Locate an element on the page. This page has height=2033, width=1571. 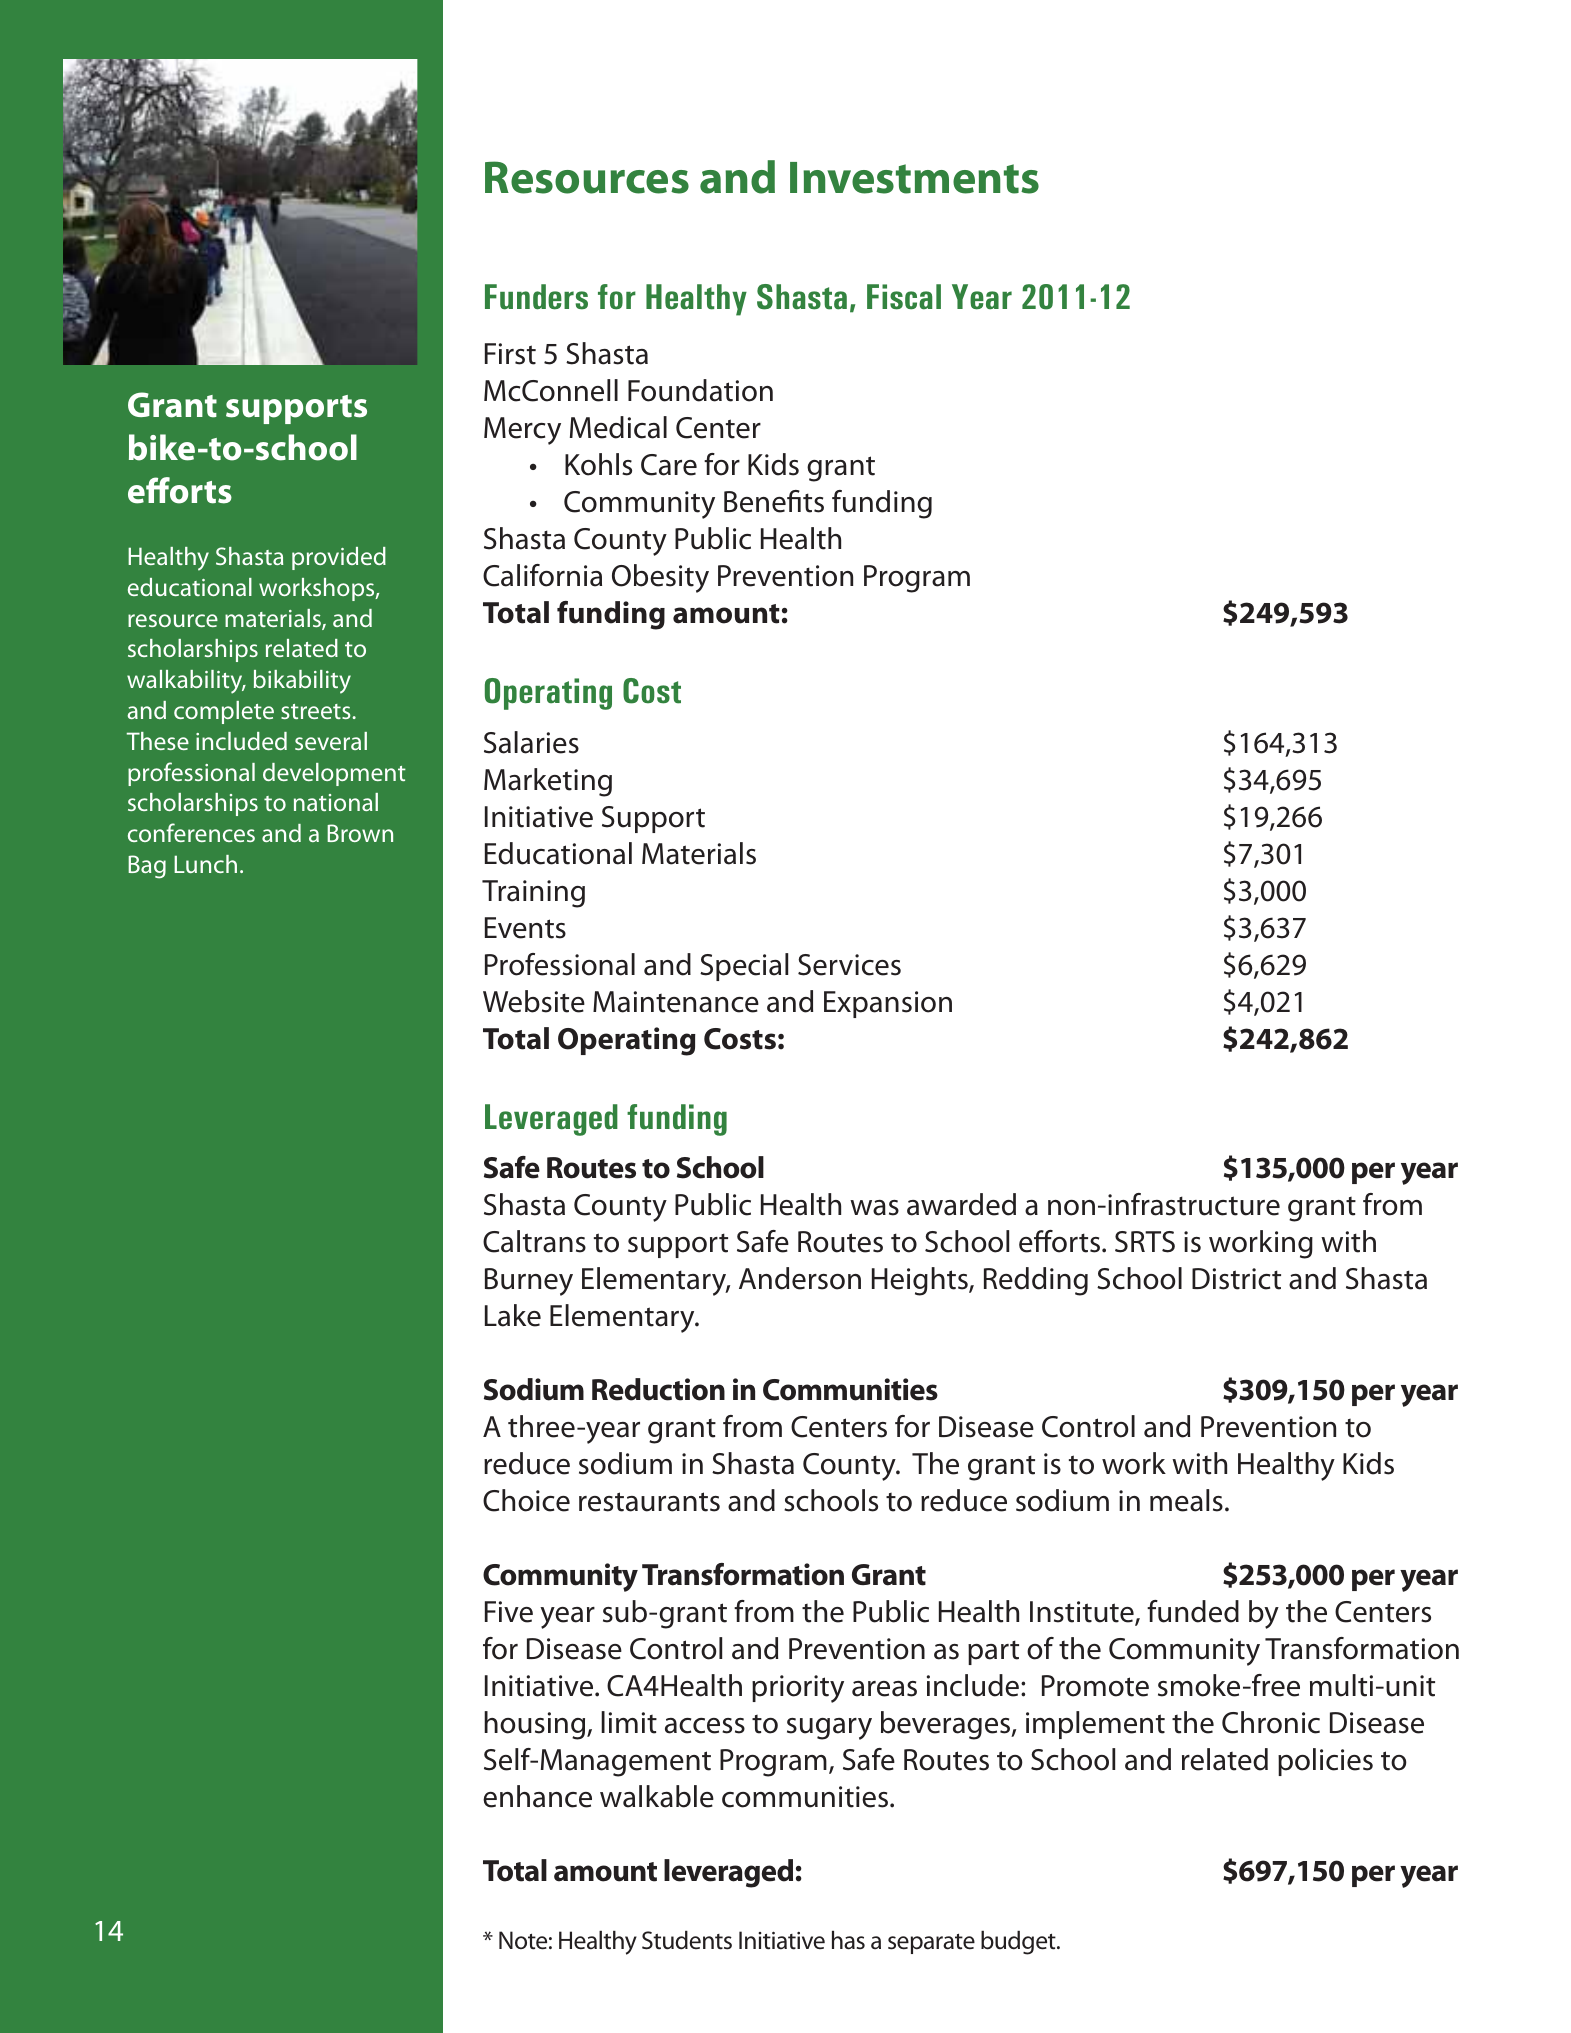
budget is located at coordinates (1019, 1943).
